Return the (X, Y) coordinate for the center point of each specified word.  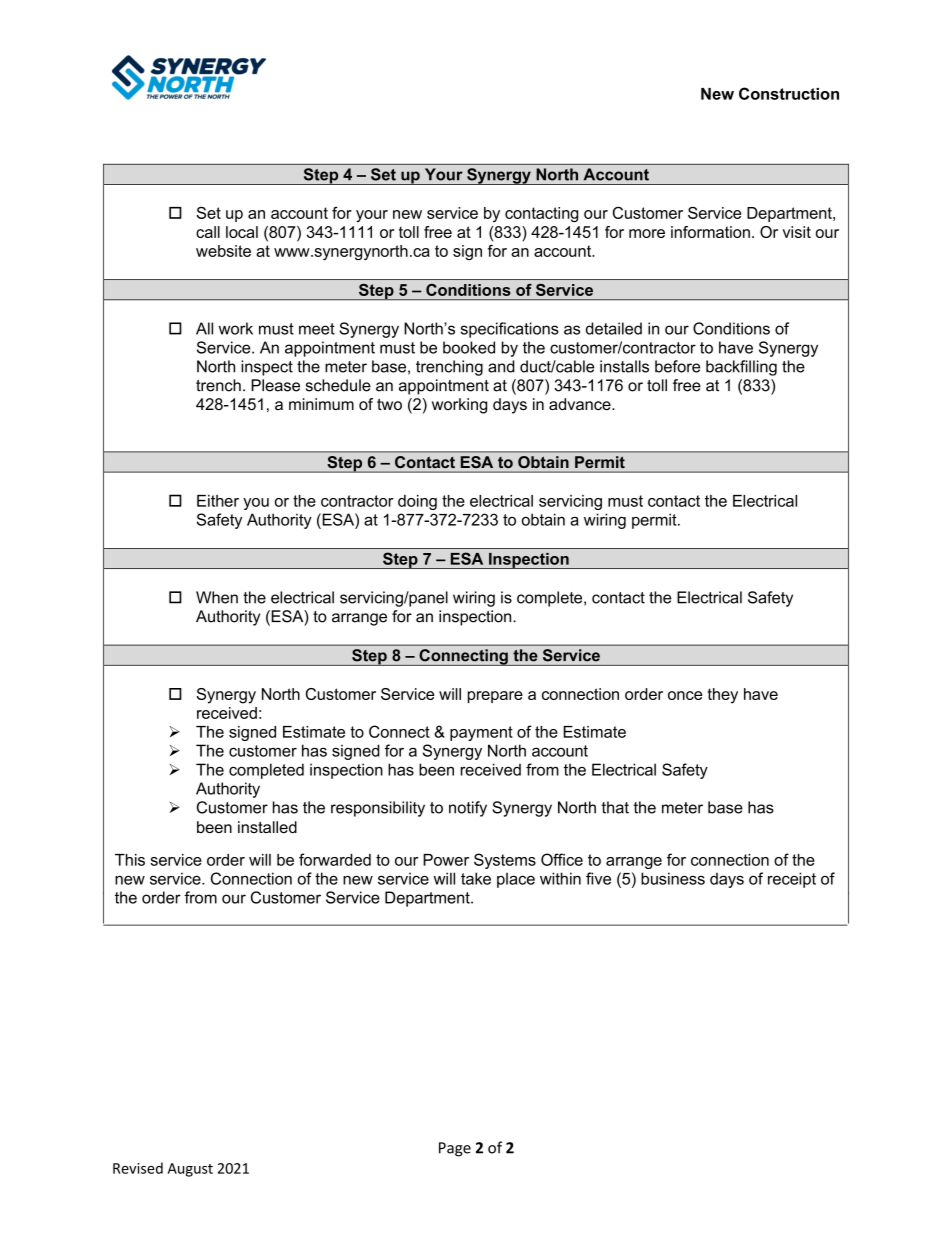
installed (267, 827)
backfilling (741, 368)
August (190, 1170)
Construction (789, 93)
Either (218, 501)
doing (417, 502)
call (208, 232)
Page (455, 1149)
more (647, 233)
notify (468, 809)
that (615, 807)
